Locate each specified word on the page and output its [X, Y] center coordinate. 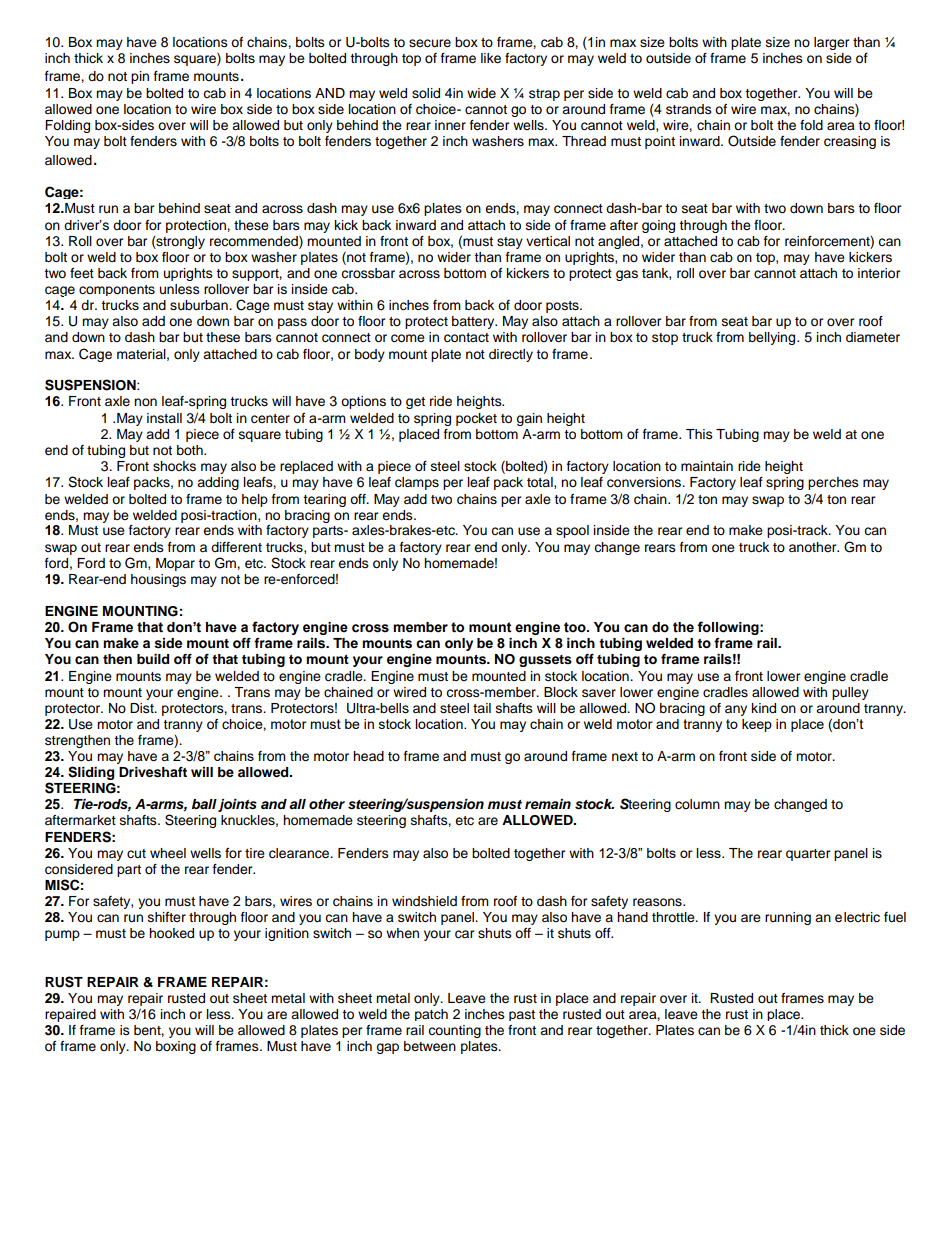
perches [833, 483]
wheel [168, 853]
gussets [545, 661]
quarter [808, 855]
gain [529, 419]
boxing [176, 1047]
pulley [850, 693]
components [117, 290]
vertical [548, 241]
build [153, 659]
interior [879, 273]
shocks [174, 466]
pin [140, 77]
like [491, 58]
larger [832, 43]
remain [548, 804]
